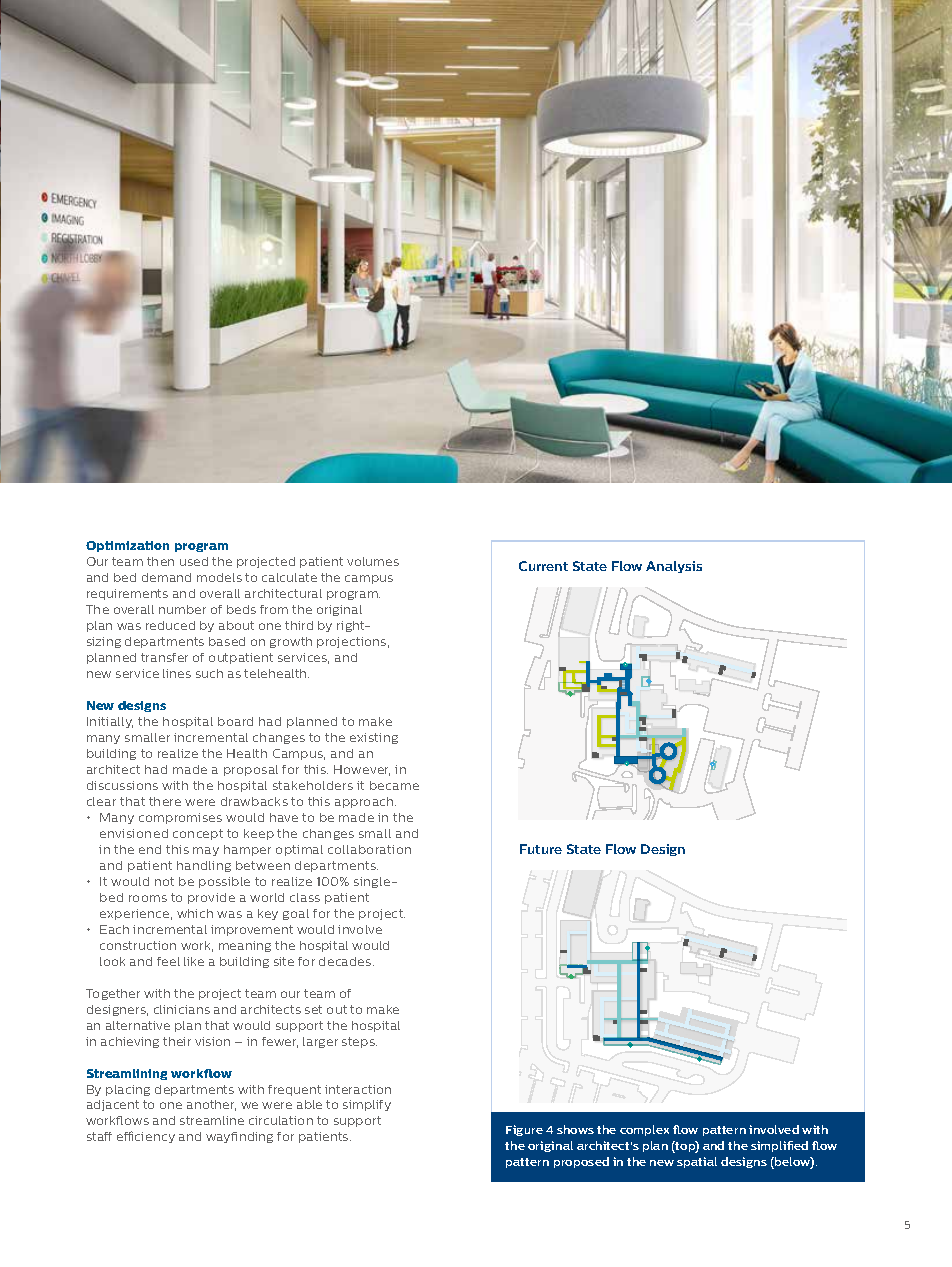 The height and width of the page is (1267, 952). What do you see at coordinates (644, 1130) in the page?
I see `complex` at bounding box center [644, 1130].
